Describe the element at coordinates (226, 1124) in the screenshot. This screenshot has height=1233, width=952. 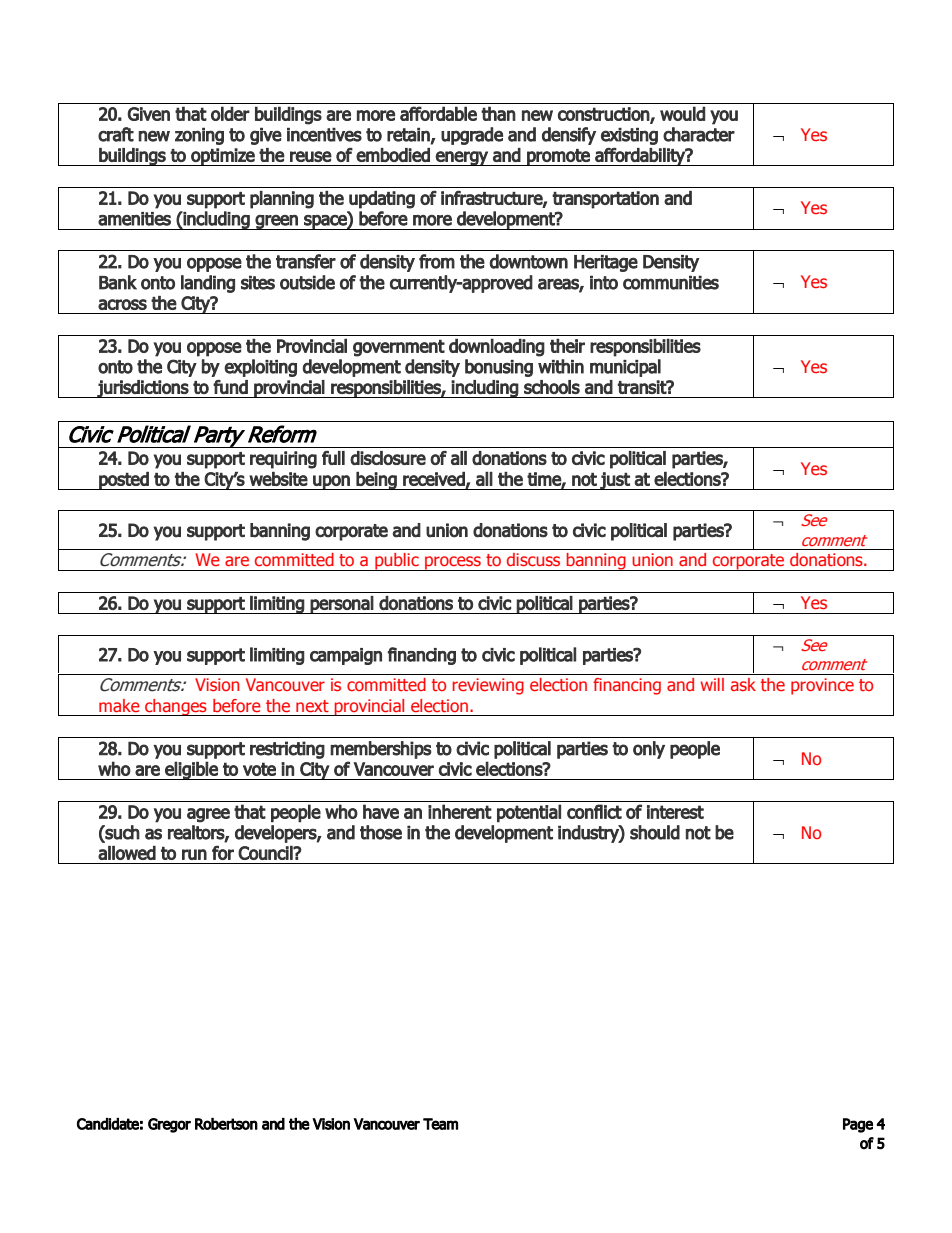
I see `Robertson` at that location.
